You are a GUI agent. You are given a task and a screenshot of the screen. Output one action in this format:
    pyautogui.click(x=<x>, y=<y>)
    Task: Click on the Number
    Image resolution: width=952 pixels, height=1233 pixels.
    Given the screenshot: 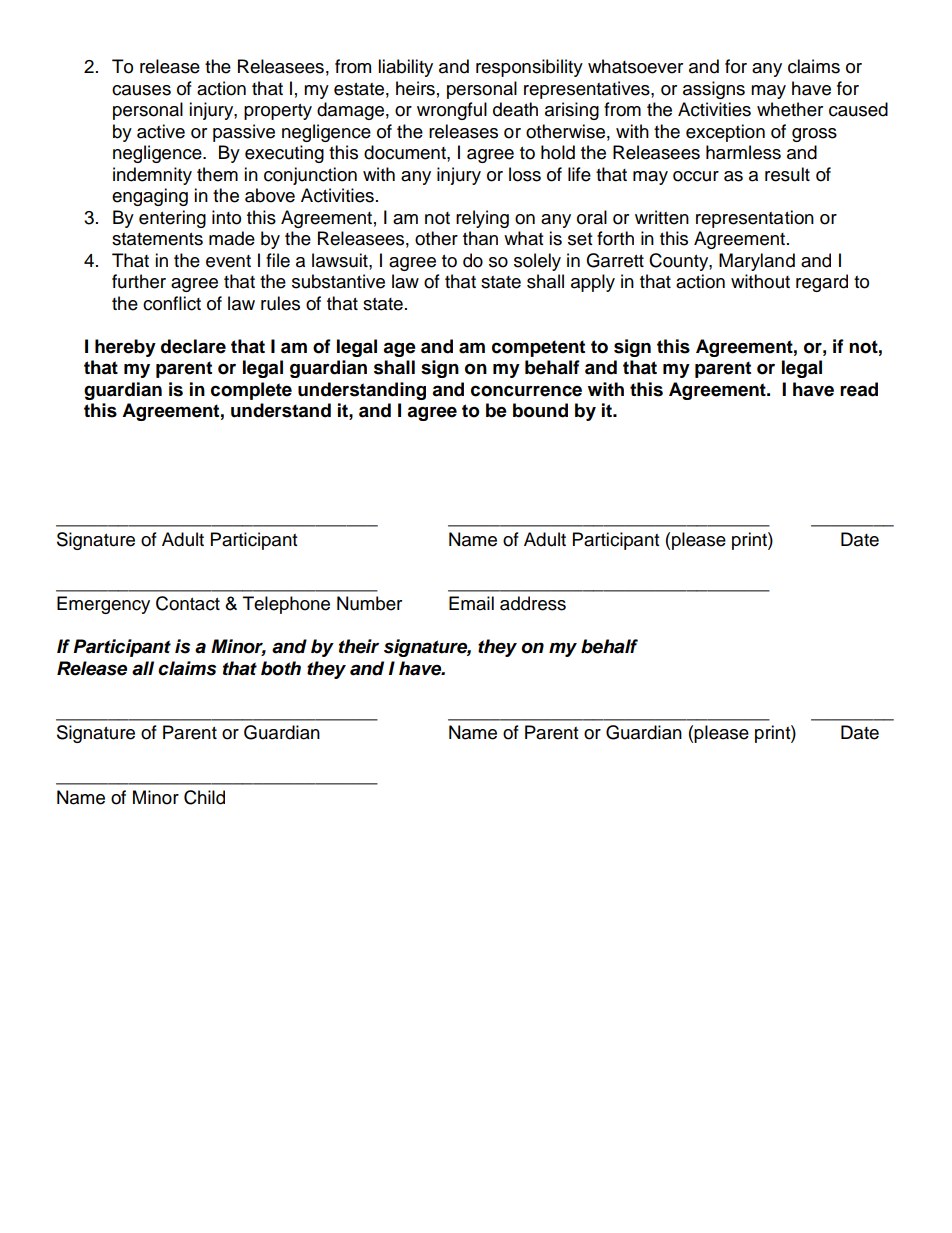 What is the action you would take?
    pyautogui.click(x=369, y=603)
